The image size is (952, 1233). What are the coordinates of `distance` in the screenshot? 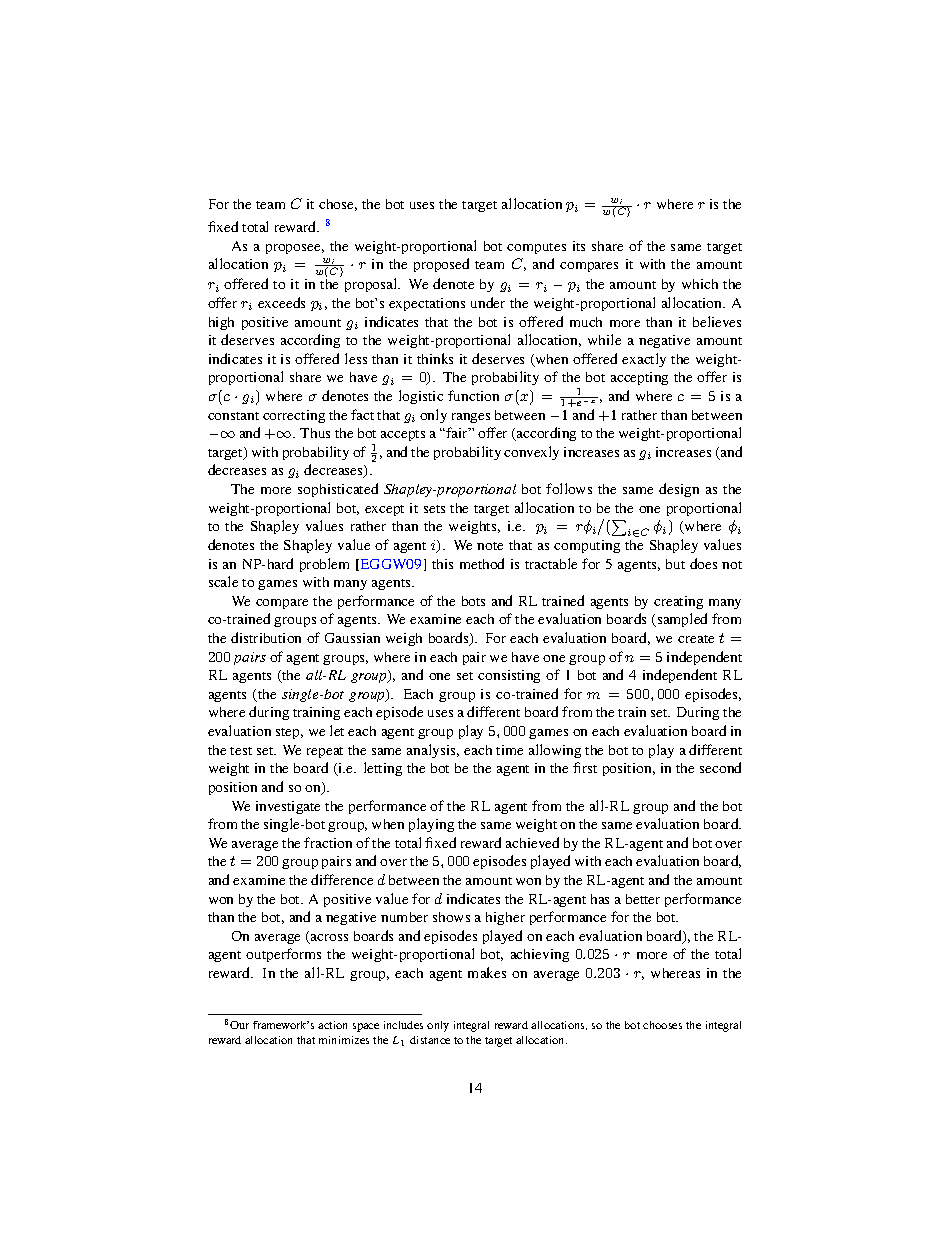 It's located at (430, 1040).
